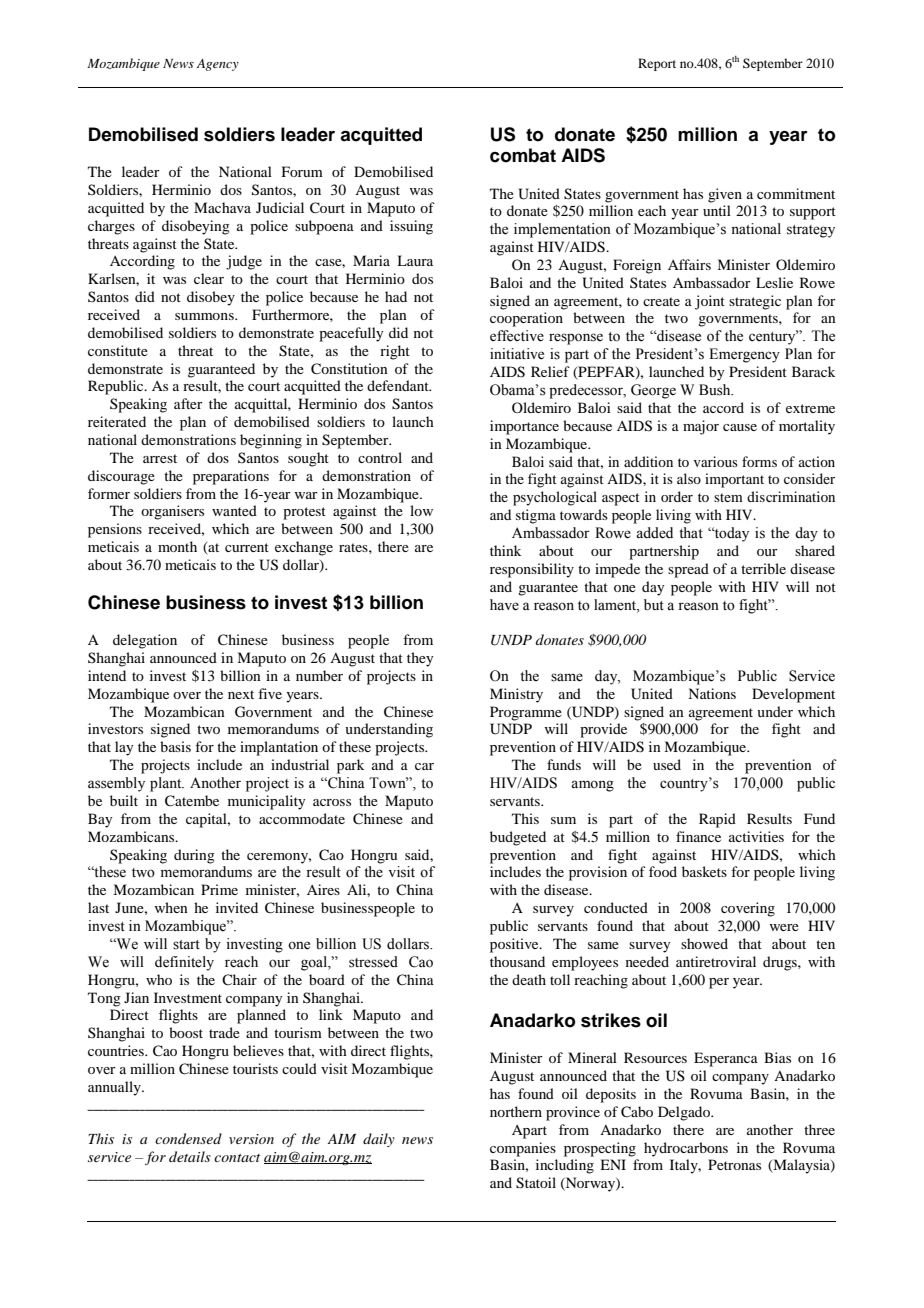  What do you see at coordinates (217, 65) in the page?
I see `Agency` at bounding box center [217, 65].
